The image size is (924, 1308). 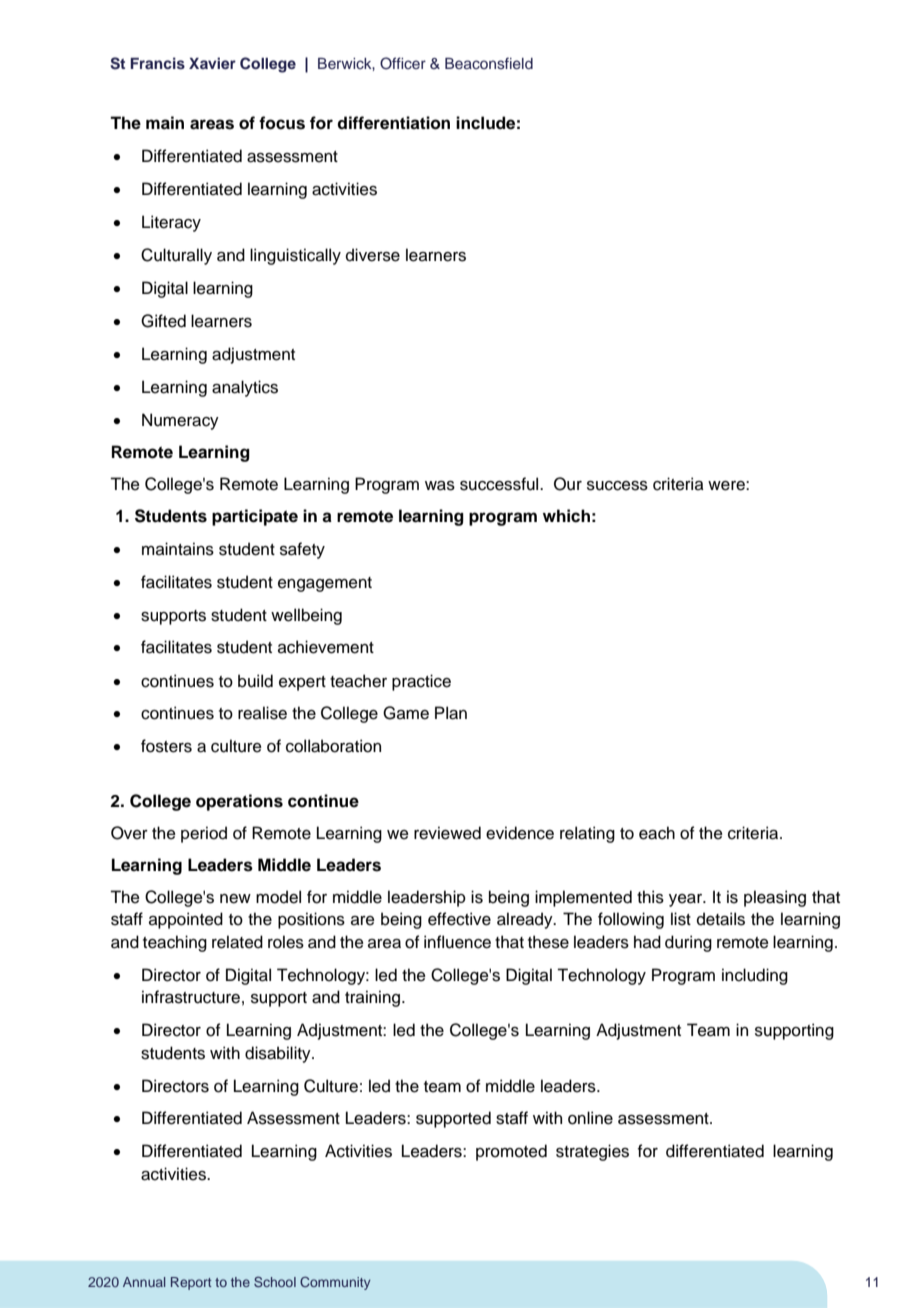 I want to click on differentiation, so click(x=393, y=123).
